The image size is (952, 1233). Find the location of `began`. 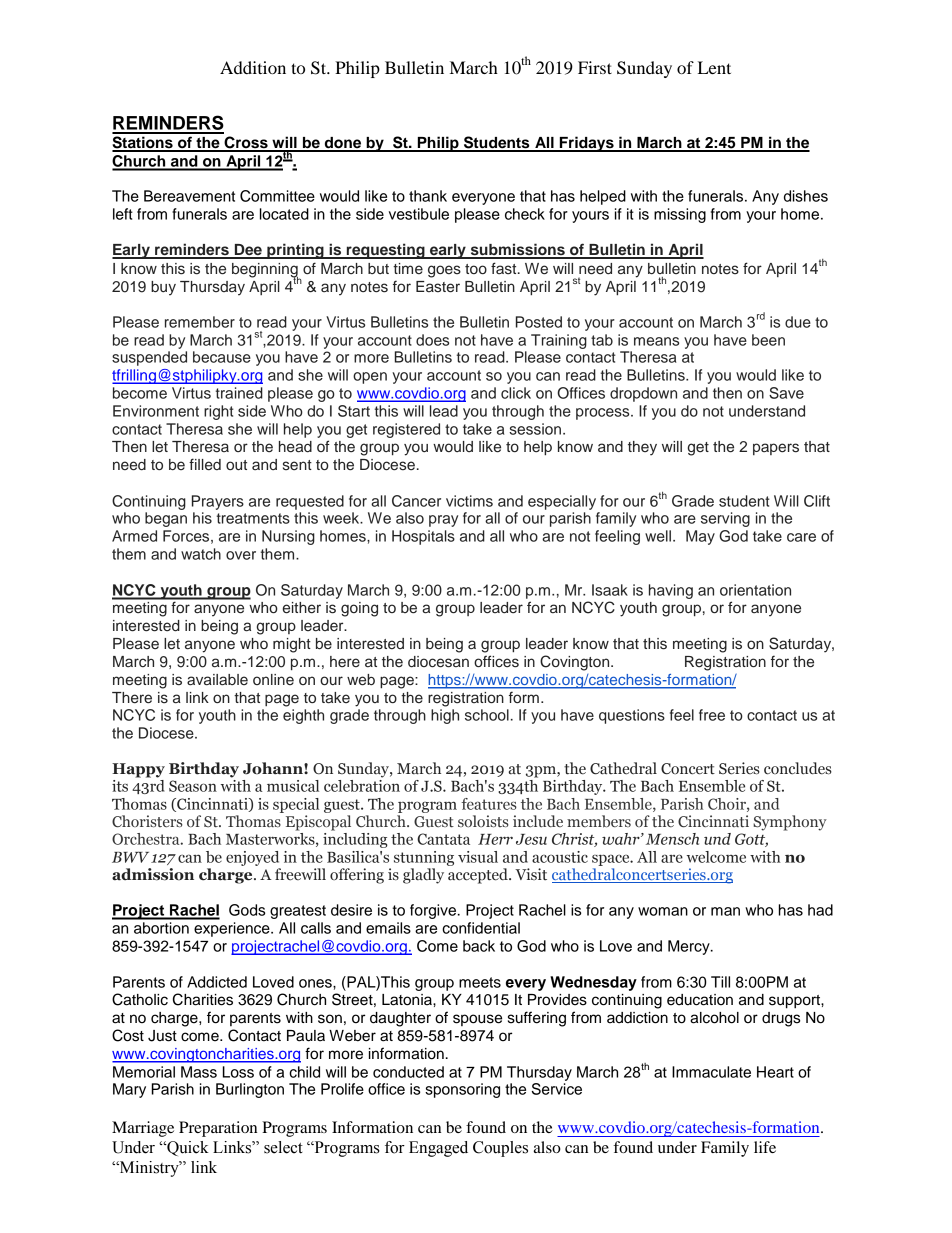

began is located at coordinates (166, 519).
